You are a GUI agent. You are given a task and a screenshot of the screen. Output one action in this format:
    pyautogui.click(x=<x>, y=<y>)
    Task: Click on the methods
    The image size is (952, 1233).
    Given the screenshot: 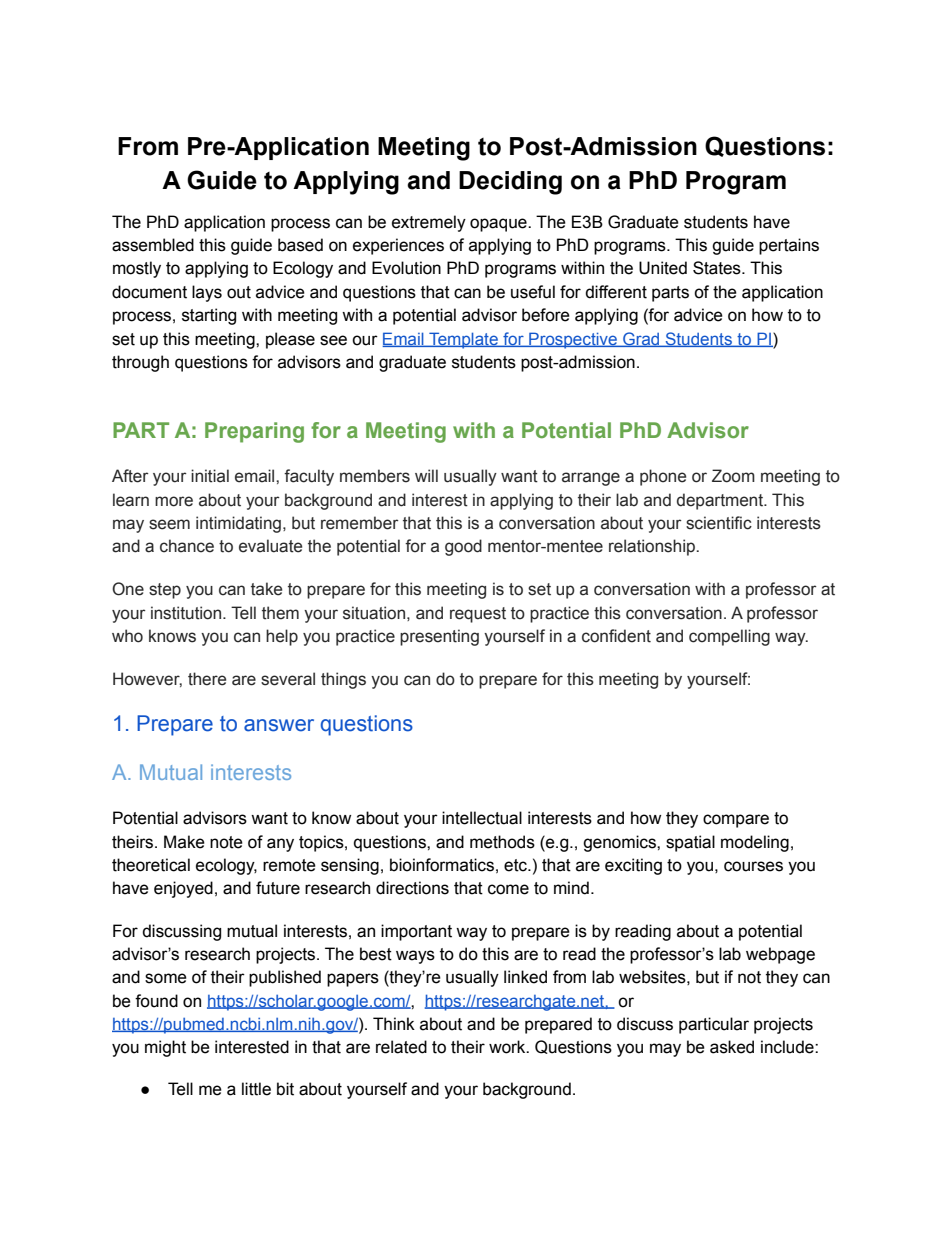 What is the action you would take?
    pyautogui.click(x=502, y=842)
